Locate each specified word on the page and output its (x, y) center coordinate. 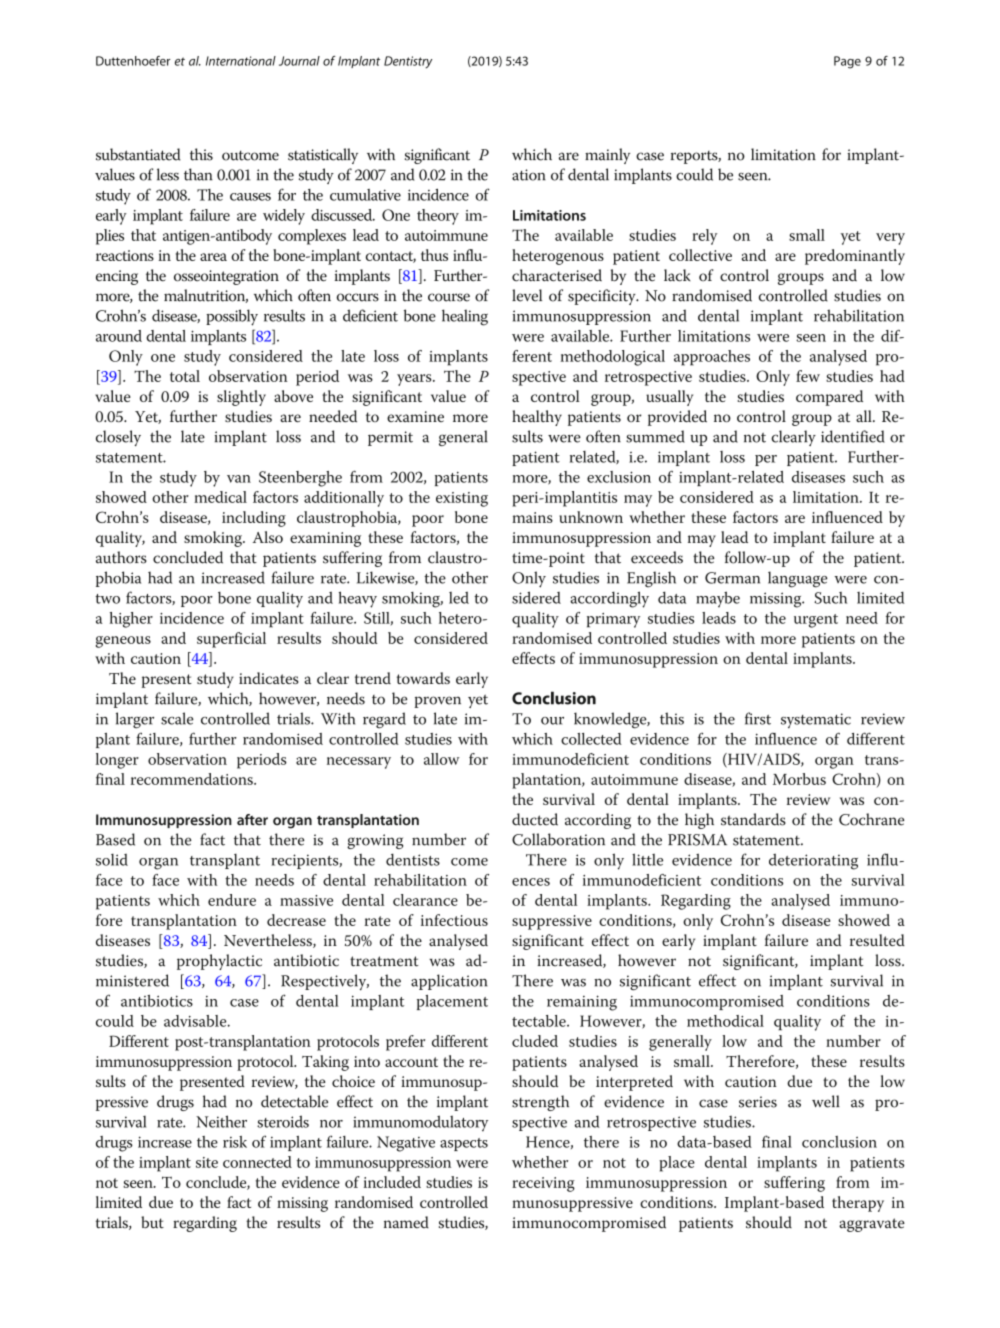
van (239, 479)
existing (462, 499)
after (252, 820)
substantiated (138, 154)
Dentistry (408, 62)
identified (853, 436)
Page (847, 62)
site (207, 1162)
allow (441, 759)
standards (753, 819)
